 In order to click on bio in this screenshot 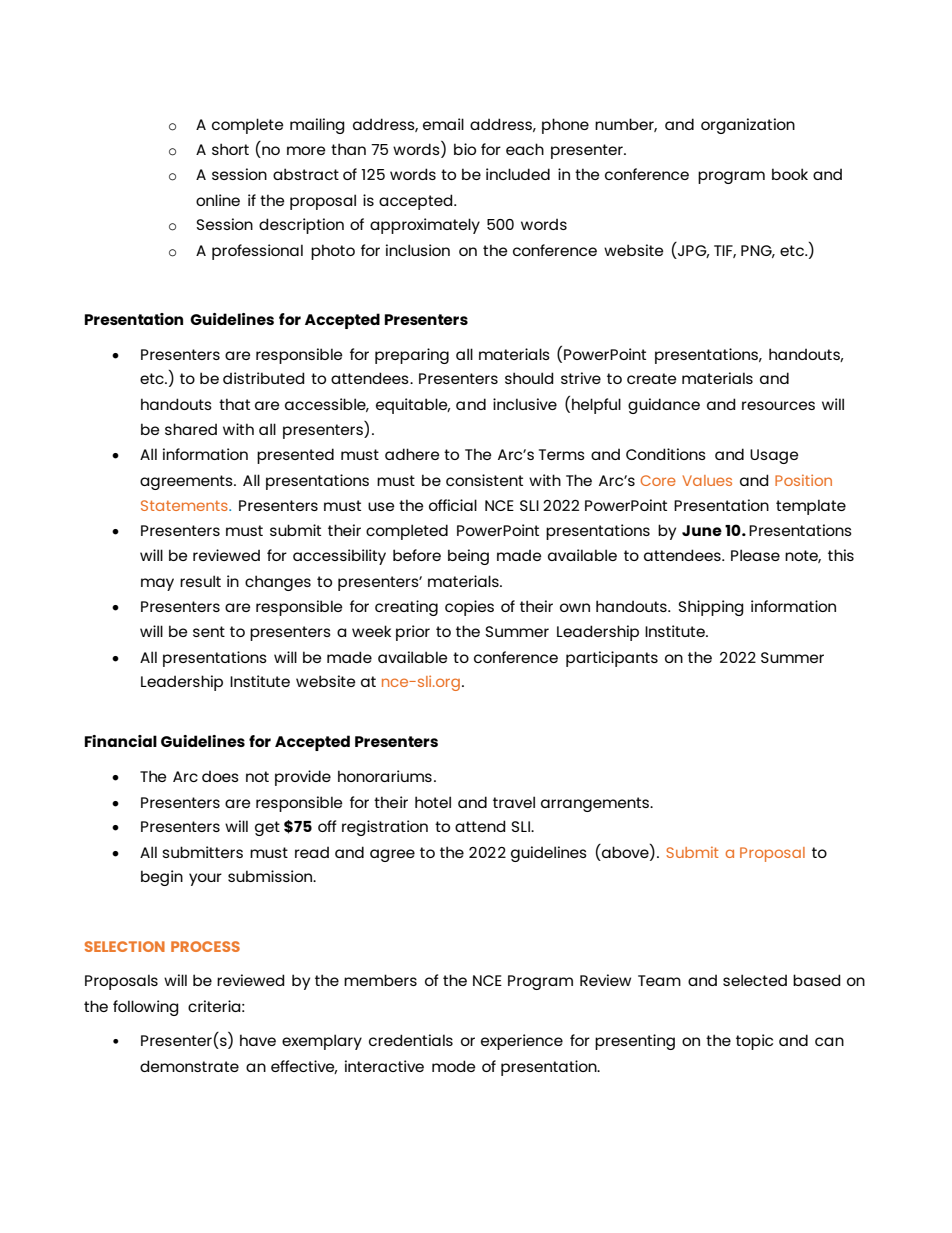, I will do `click(465, 149)`.
